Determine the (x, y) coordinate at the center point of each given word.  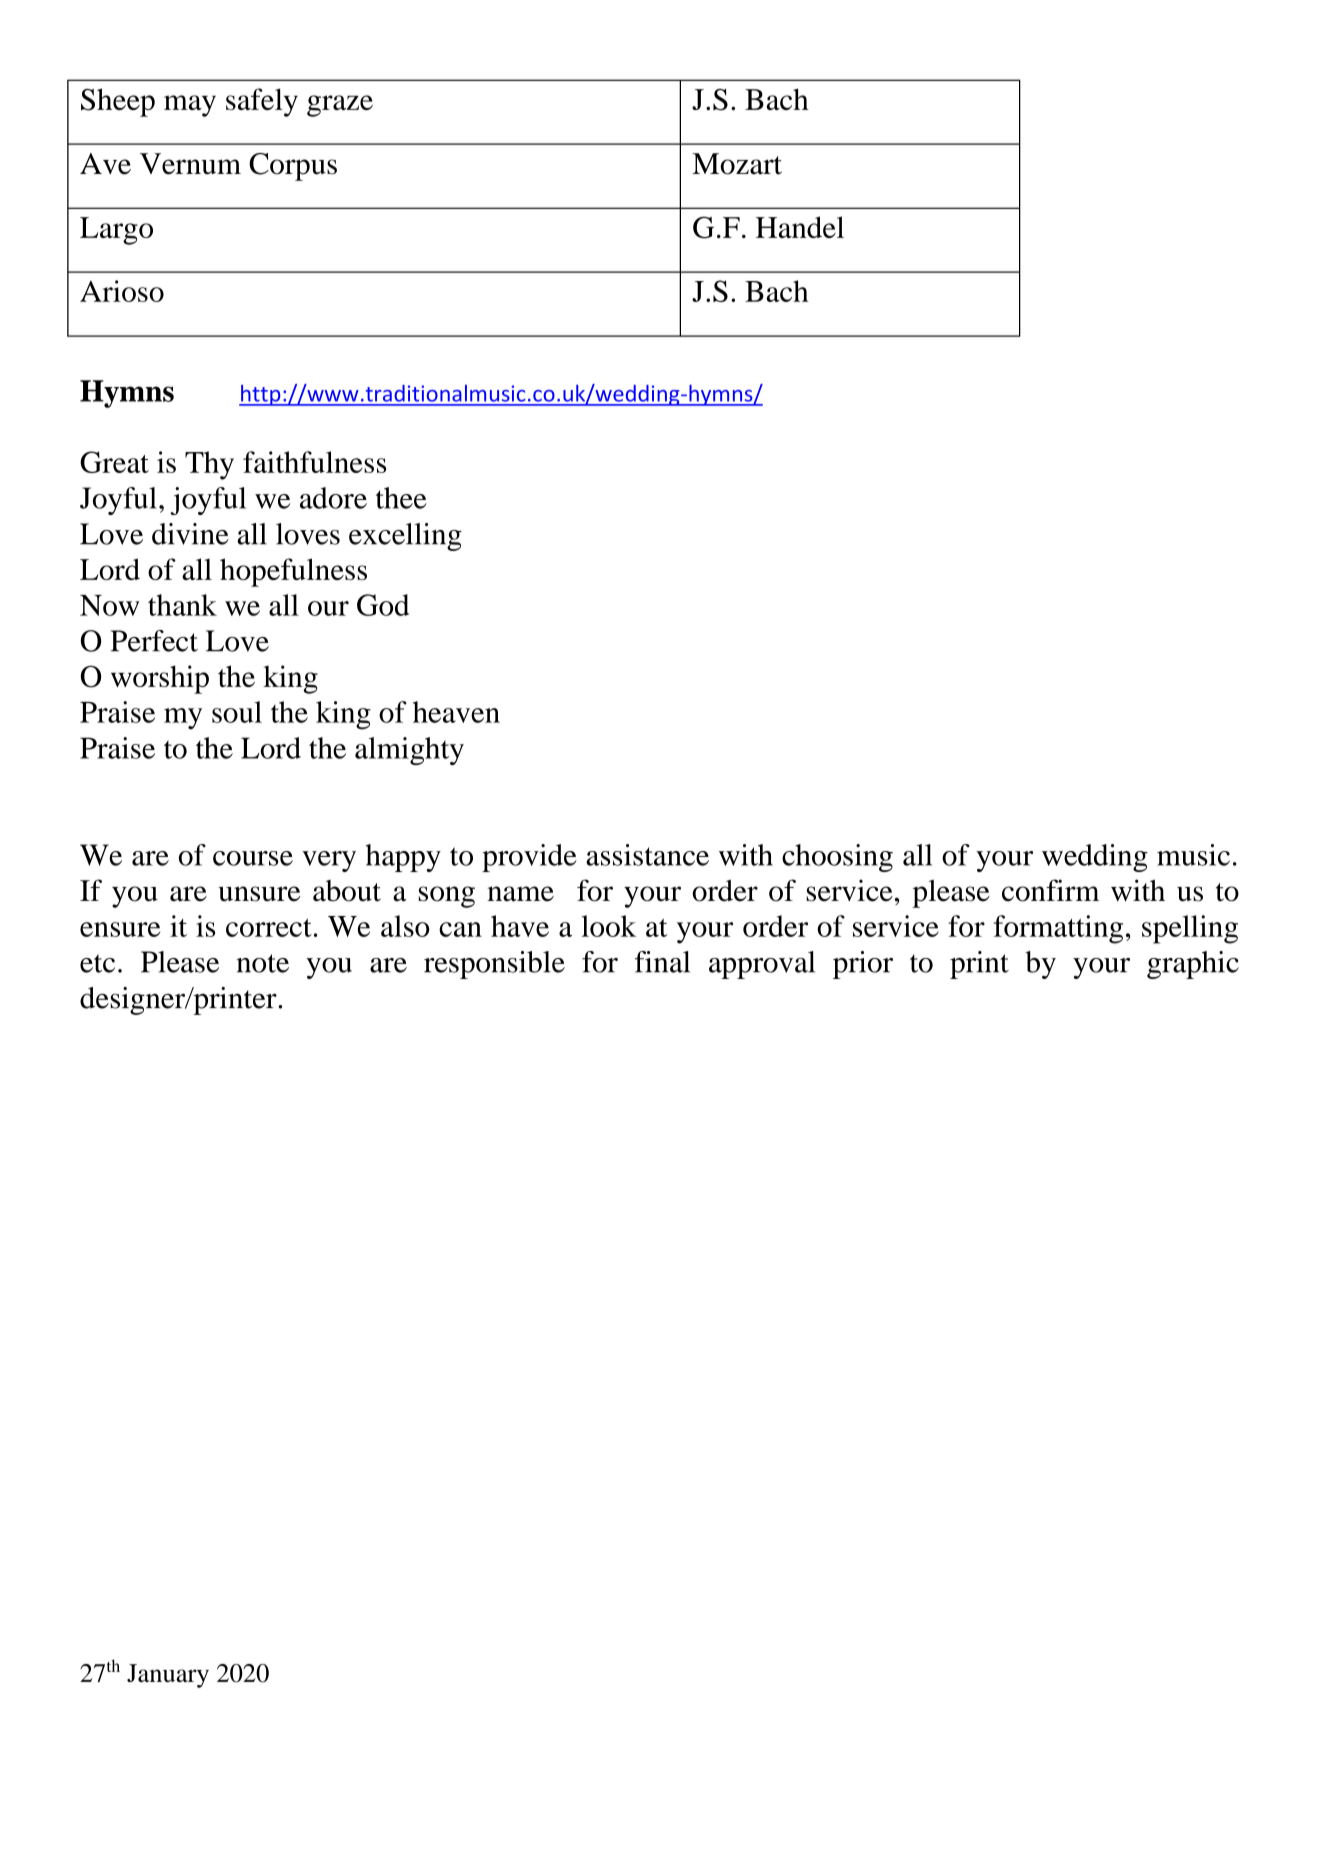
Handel (800, 227)
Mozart (737, 164)
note (262, 963)
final (662, 962)
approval (762, 965)
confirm (1050, 890)
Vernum (190, 164)
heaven (456, 712)
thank (182, 605)
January (168, 1676)
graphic (1193, 965)
